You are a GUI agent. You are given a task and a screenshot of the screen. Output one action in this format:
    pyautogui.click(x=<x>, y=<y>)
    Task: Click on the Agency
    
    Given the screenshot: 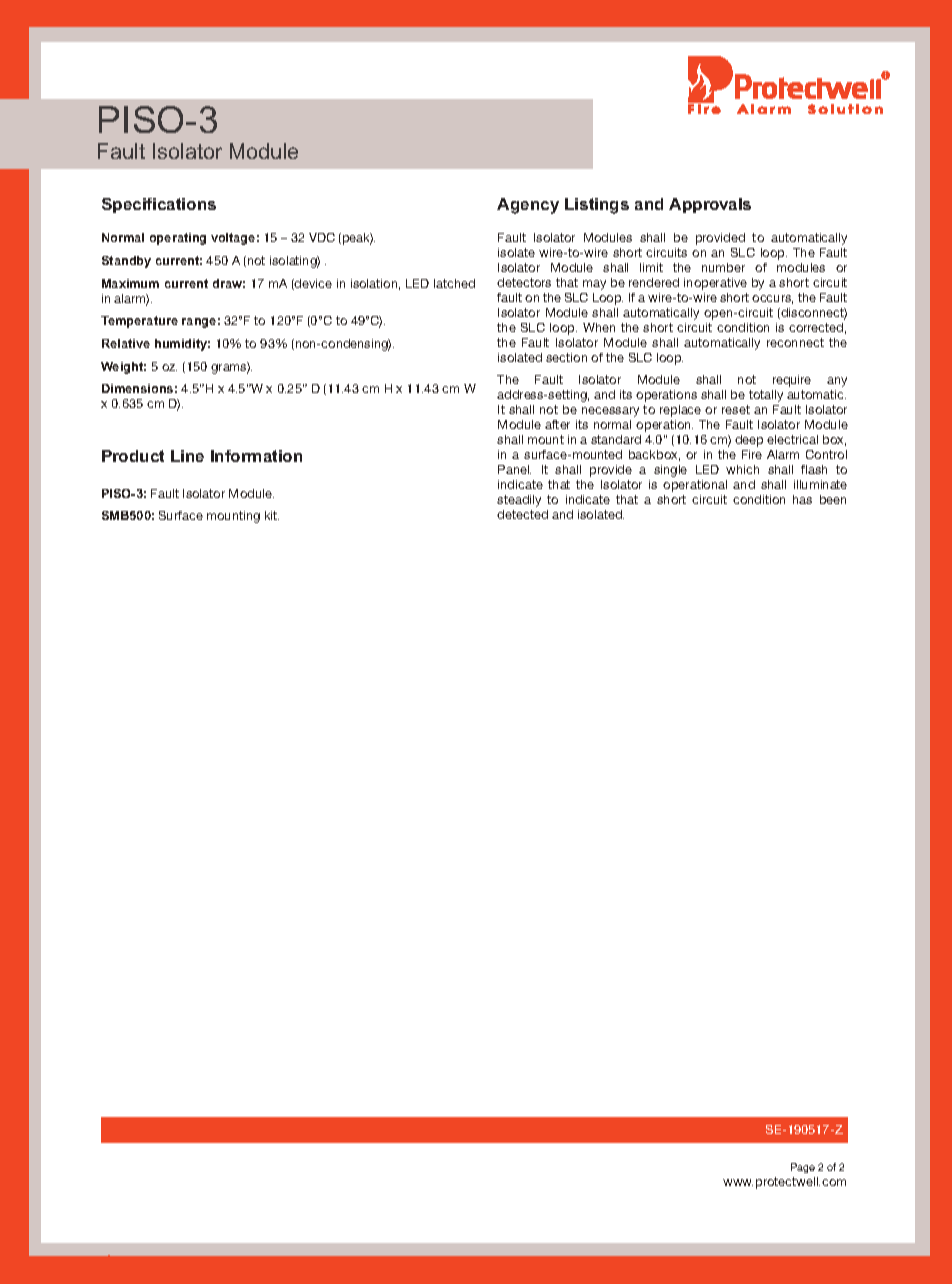 What is the action you would take?
    pyautogui.click(x=528, y=206)
